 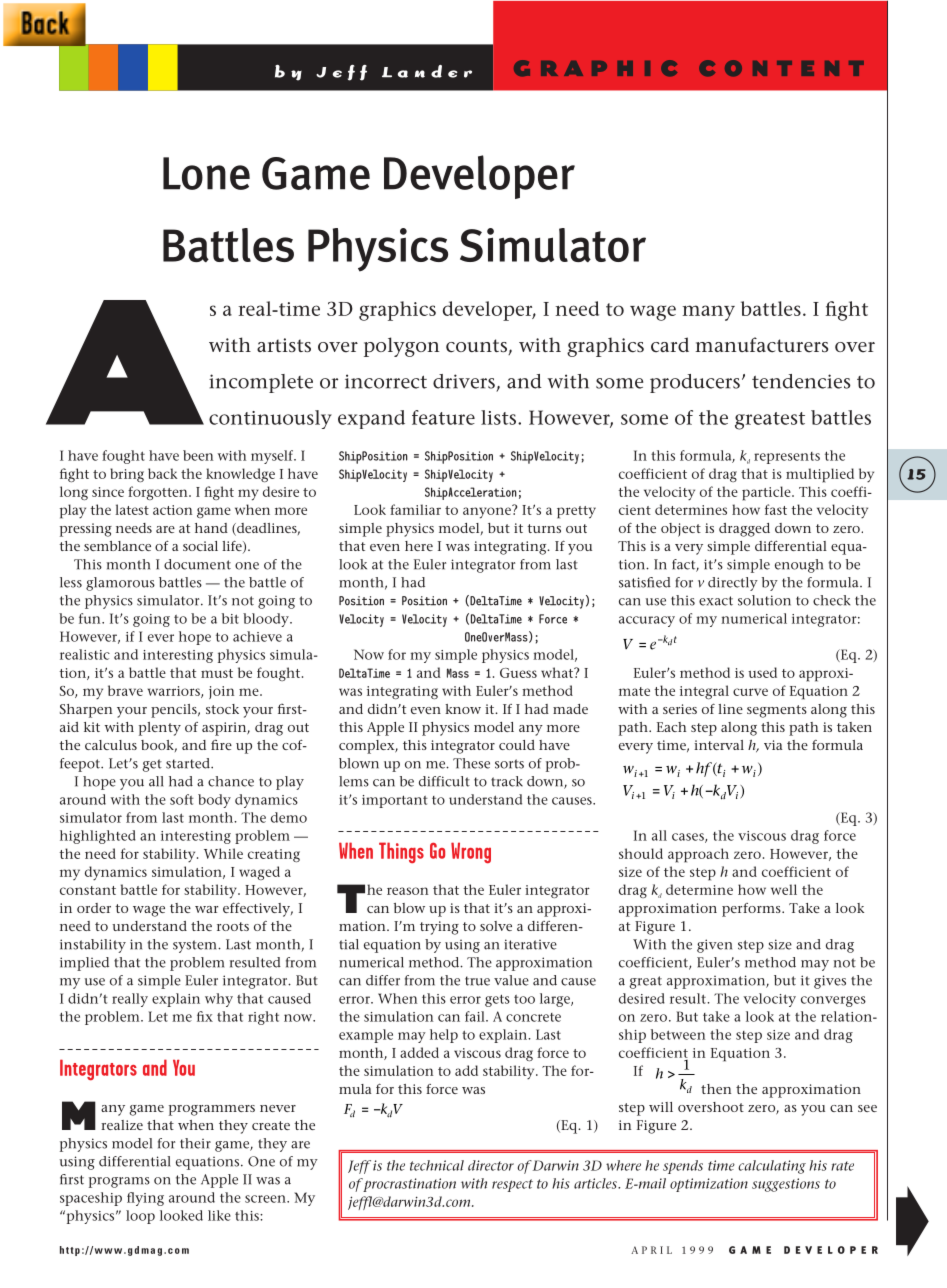 I want to click on warriors, so click(x=175, y=692).
